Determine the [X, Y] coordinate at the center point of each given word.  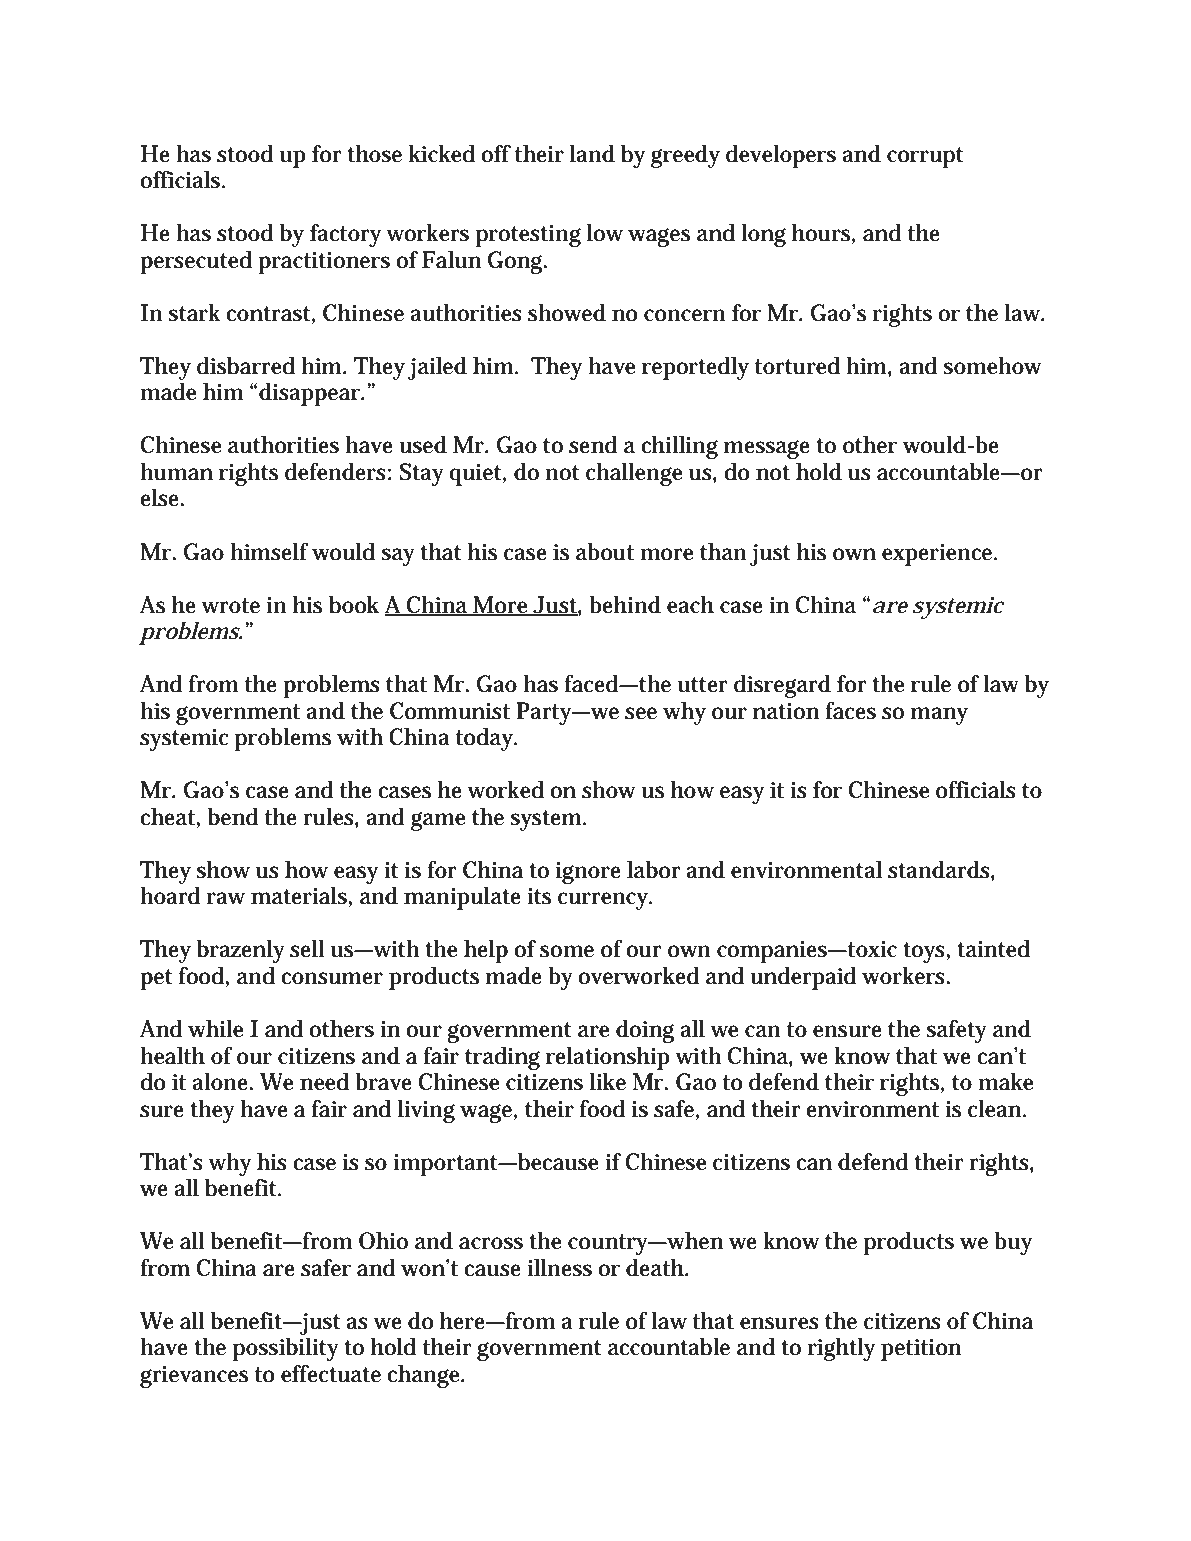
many [939, 716]
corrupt [925, 157]
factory [345, 235]
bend [233, 816]
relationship [608, 1058]
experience [939, 555]
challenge [634, 474]
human [176, 471]
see [641, 713]
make [1005, 1081]
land [592, 153]
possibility [286, 1349]
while [215, 1028]
